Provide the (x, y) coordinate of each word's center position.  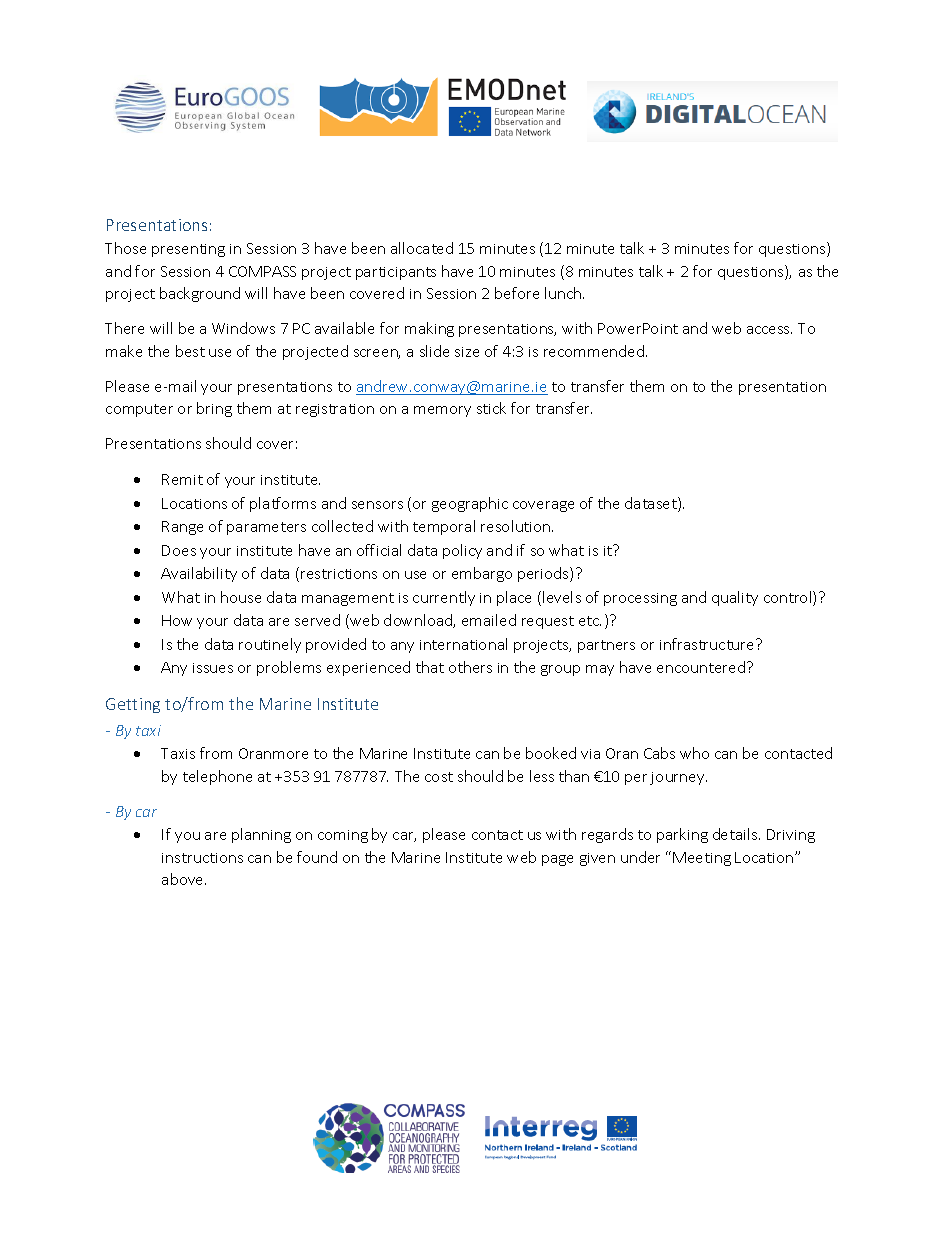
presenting (188, 250)
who (694, 753)
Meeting (702, 859)
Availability (199, 574)
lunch (564, 293)
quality (735, 598)
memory (442, 411)
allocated (422, 248)
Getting (133, 705)
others (470, 667)
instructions (202, 858)
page (557, 860)
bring (214, 409)
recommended (594, 351)
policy (462, 551)
